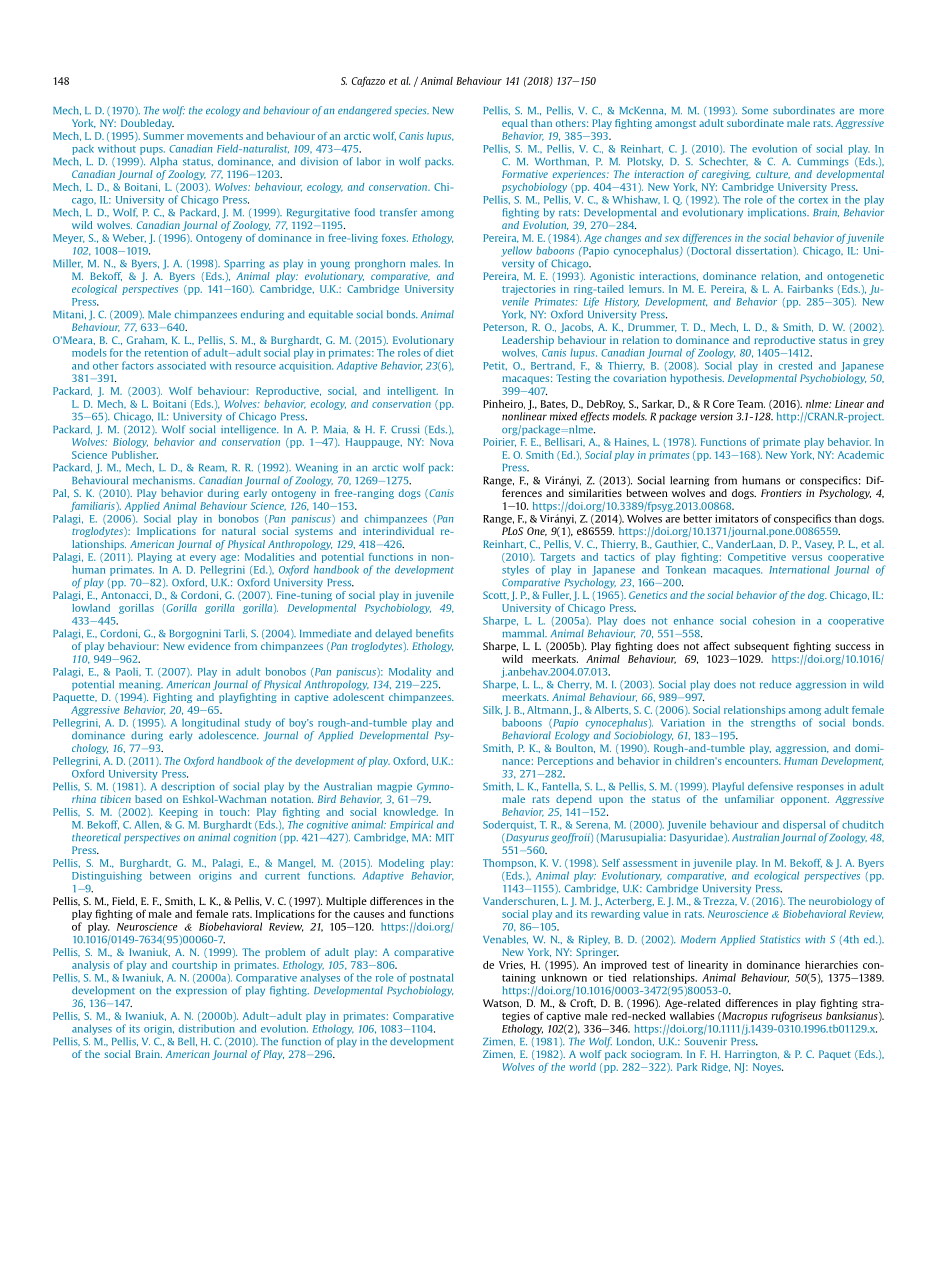  What do you see at coordinates (509, 864) in the document?
I see `Thompson` at bounding box center [509, 864].
